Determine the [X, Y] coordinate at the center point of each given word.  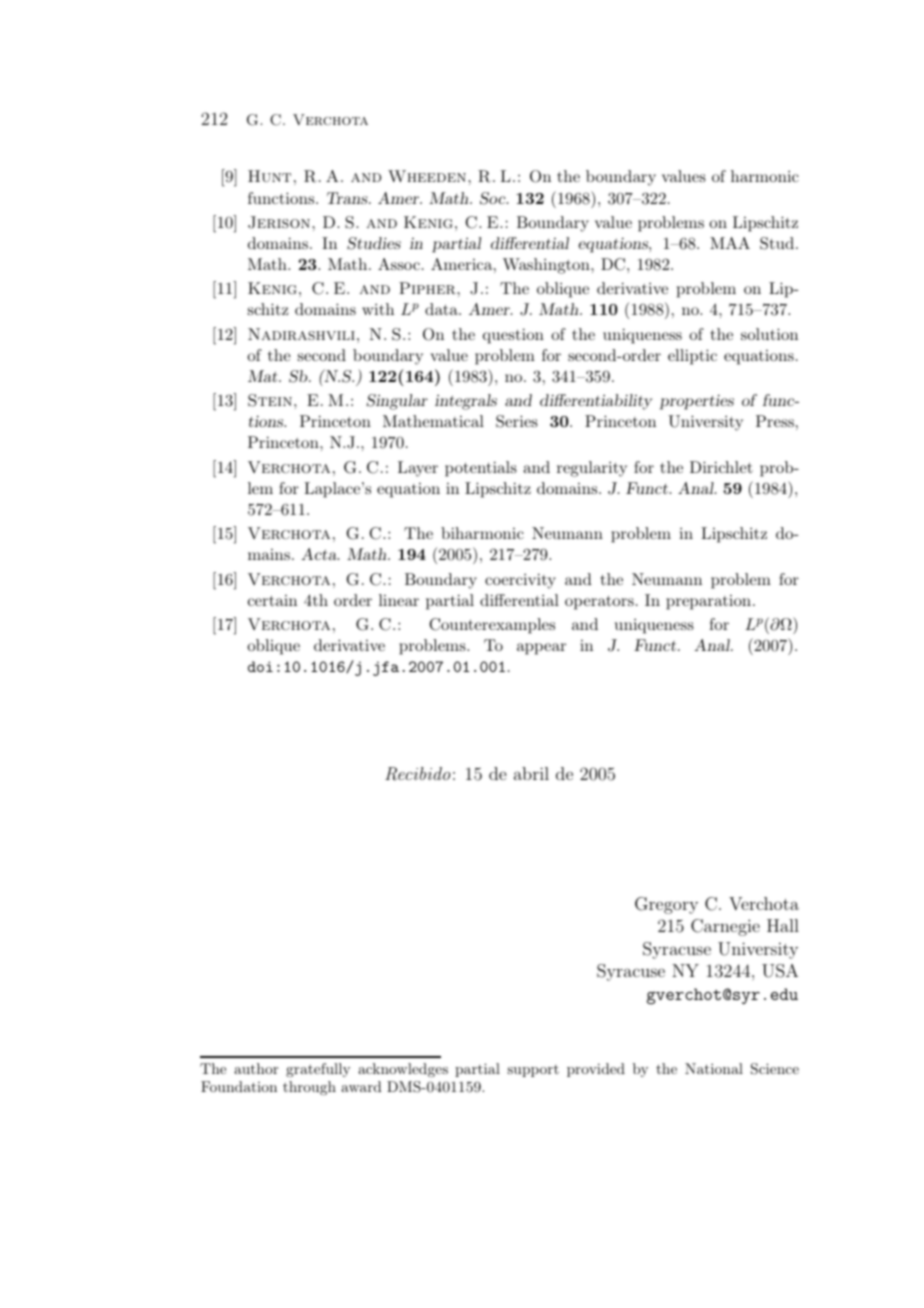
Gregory [666, 905]
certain [272, 600]
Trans [348, 198]
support [533, 1071]
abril [531, 773]
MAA [730, 243]
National [714, 1068]
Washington [547, 266]
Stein [270, 400]
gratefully [318, 1070]
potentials [481, 469]
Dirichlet [721, 467]
